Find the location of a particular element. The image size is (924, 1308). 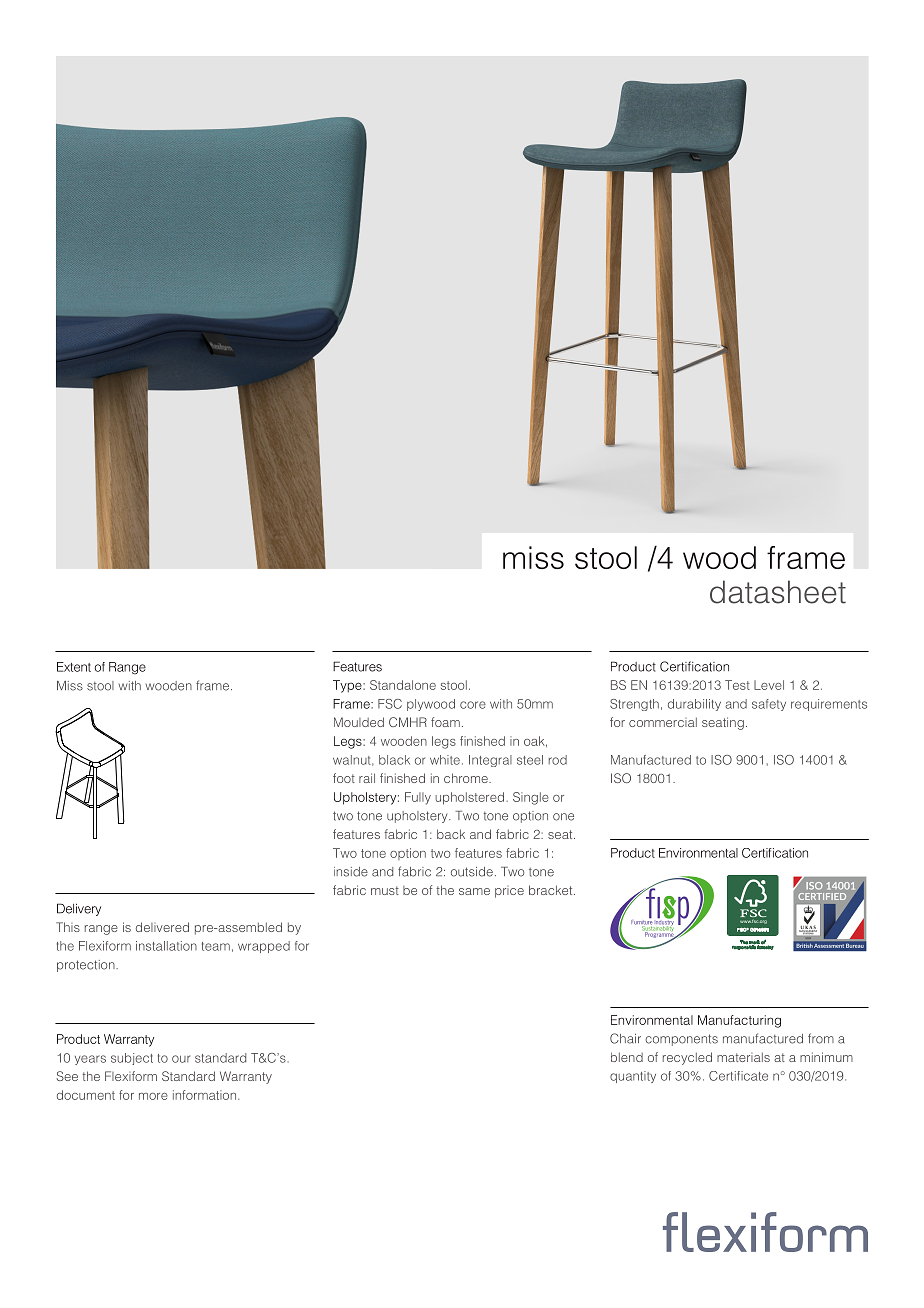

foot is located at coordinates (344, 778).
